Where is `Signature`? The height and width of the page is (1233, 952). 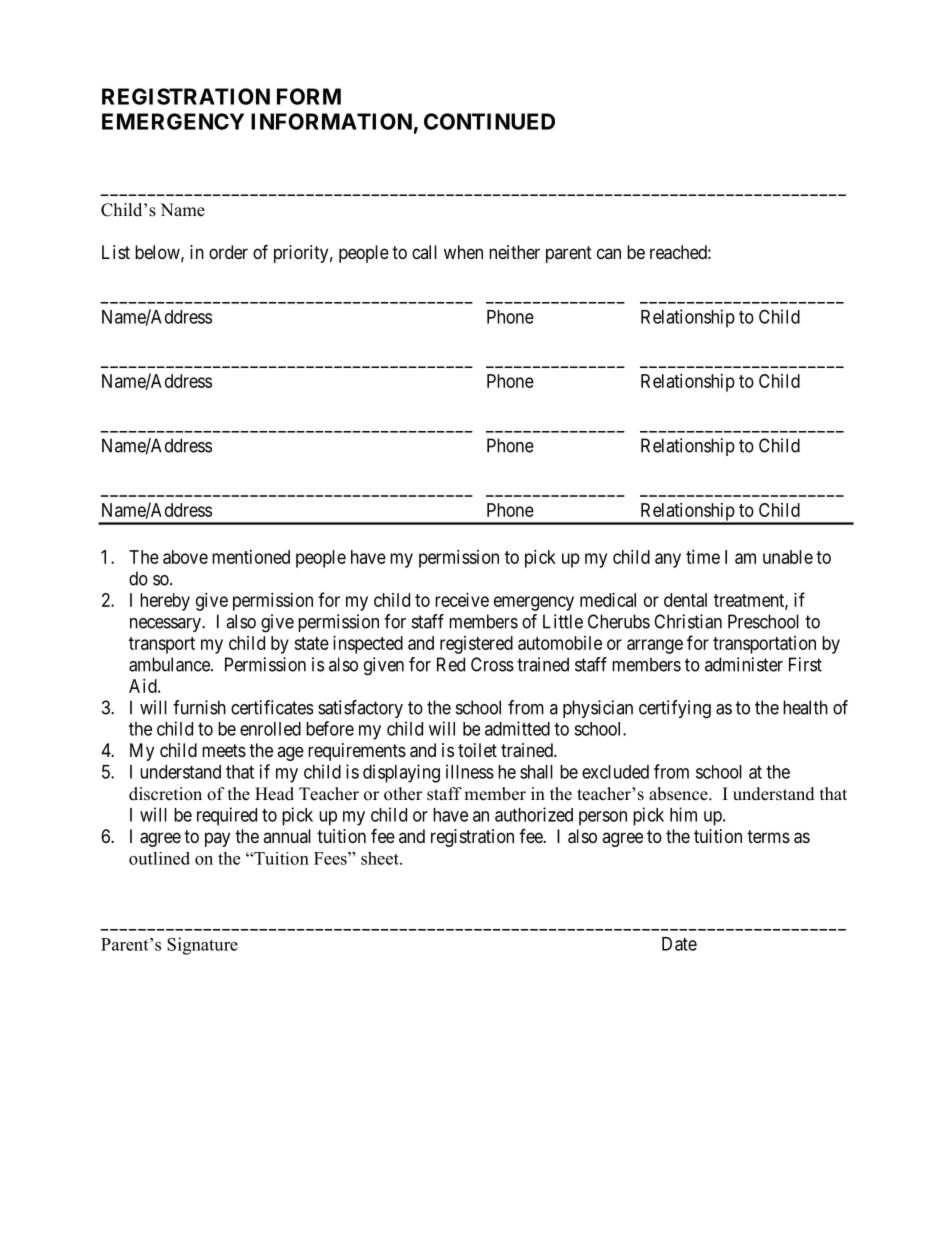
Signature is located at coordinates (202, 946).
